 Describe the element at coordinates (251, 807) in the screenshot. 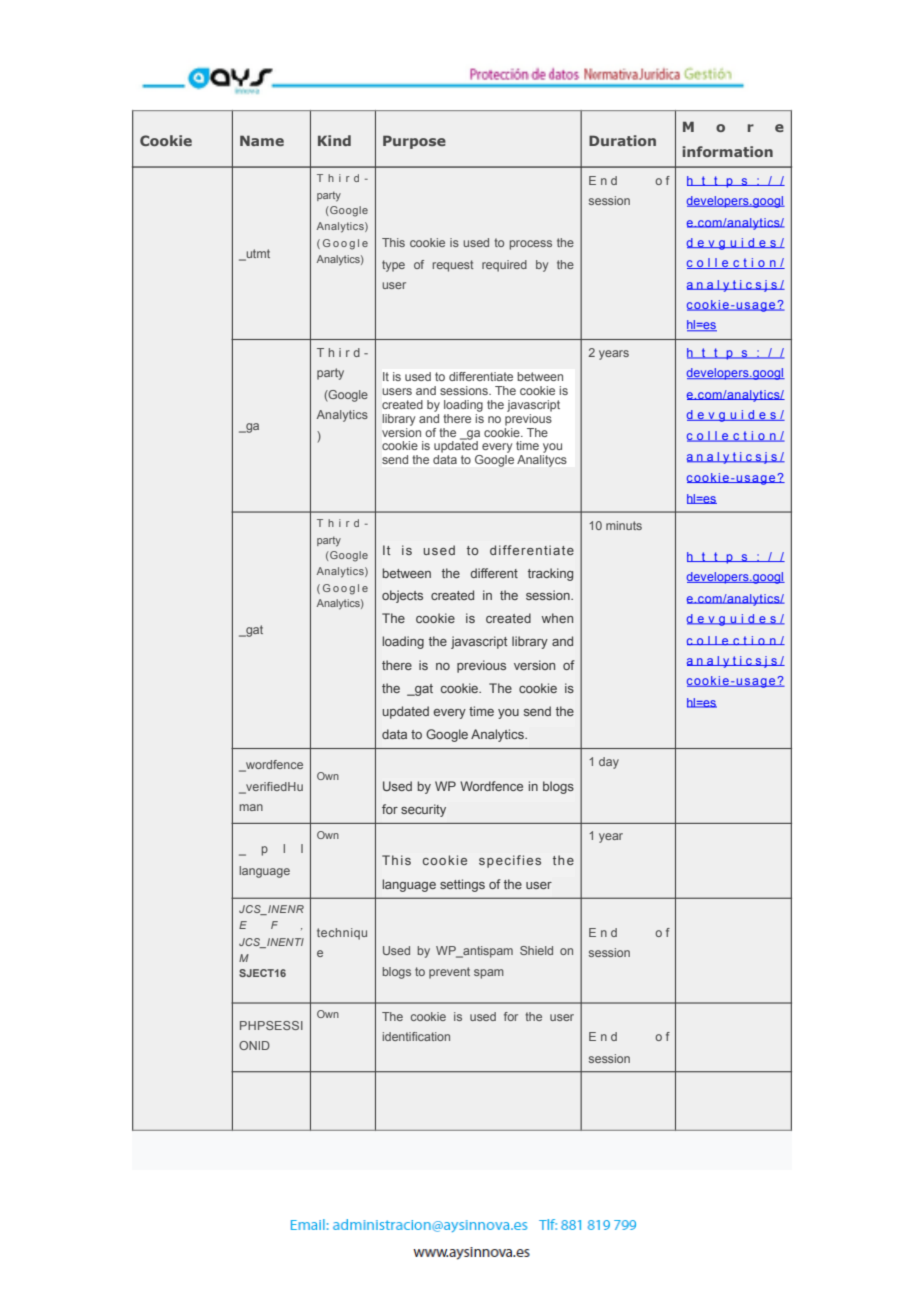

I see `man` at that location.
